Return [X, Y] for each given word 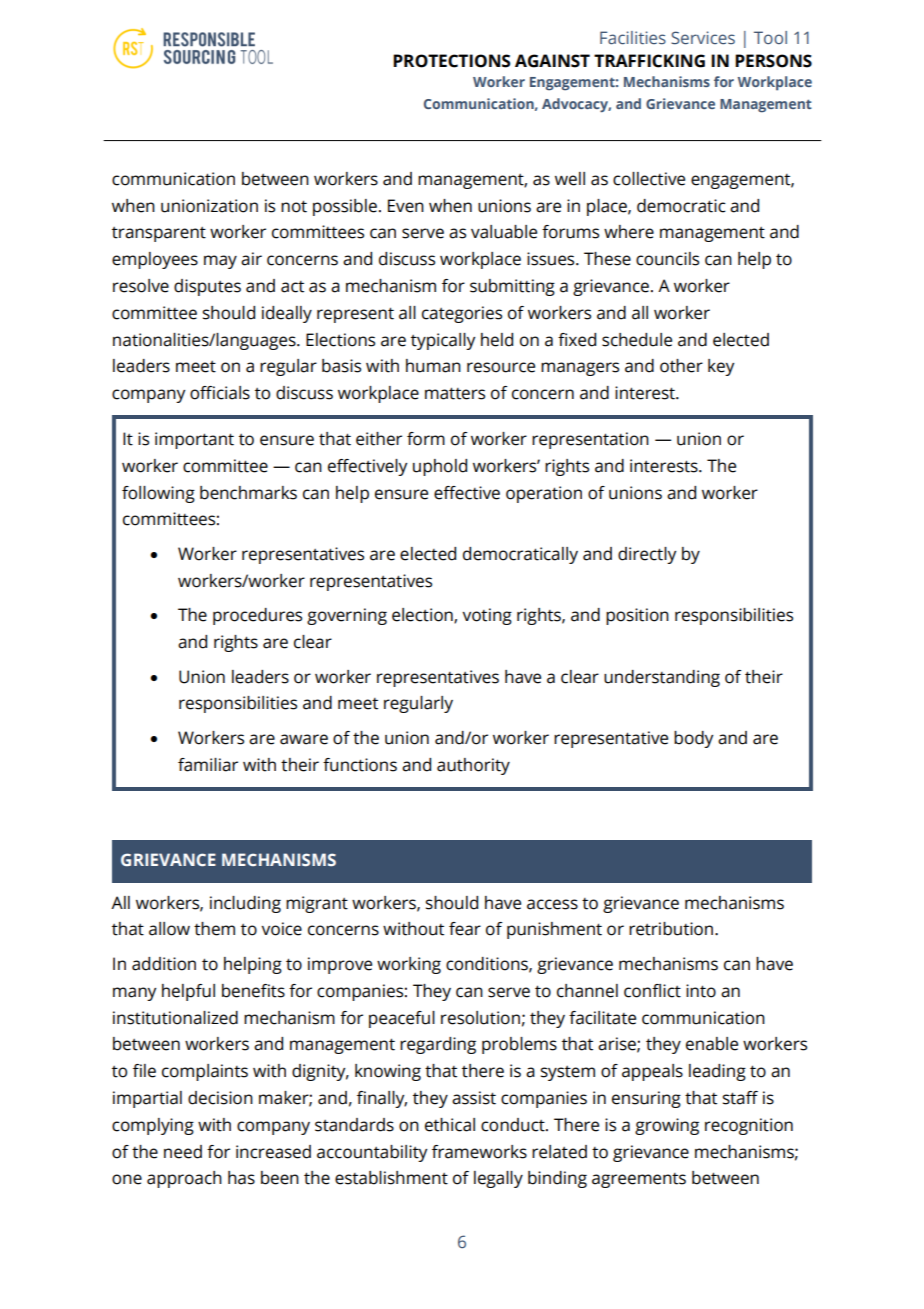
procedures [257, 616]
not [294, 206]
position [637, 616]
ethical [450, 1125]
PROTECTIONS [452, 61]
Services [703, 38]
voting [487, 616]
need [183, 1152]
